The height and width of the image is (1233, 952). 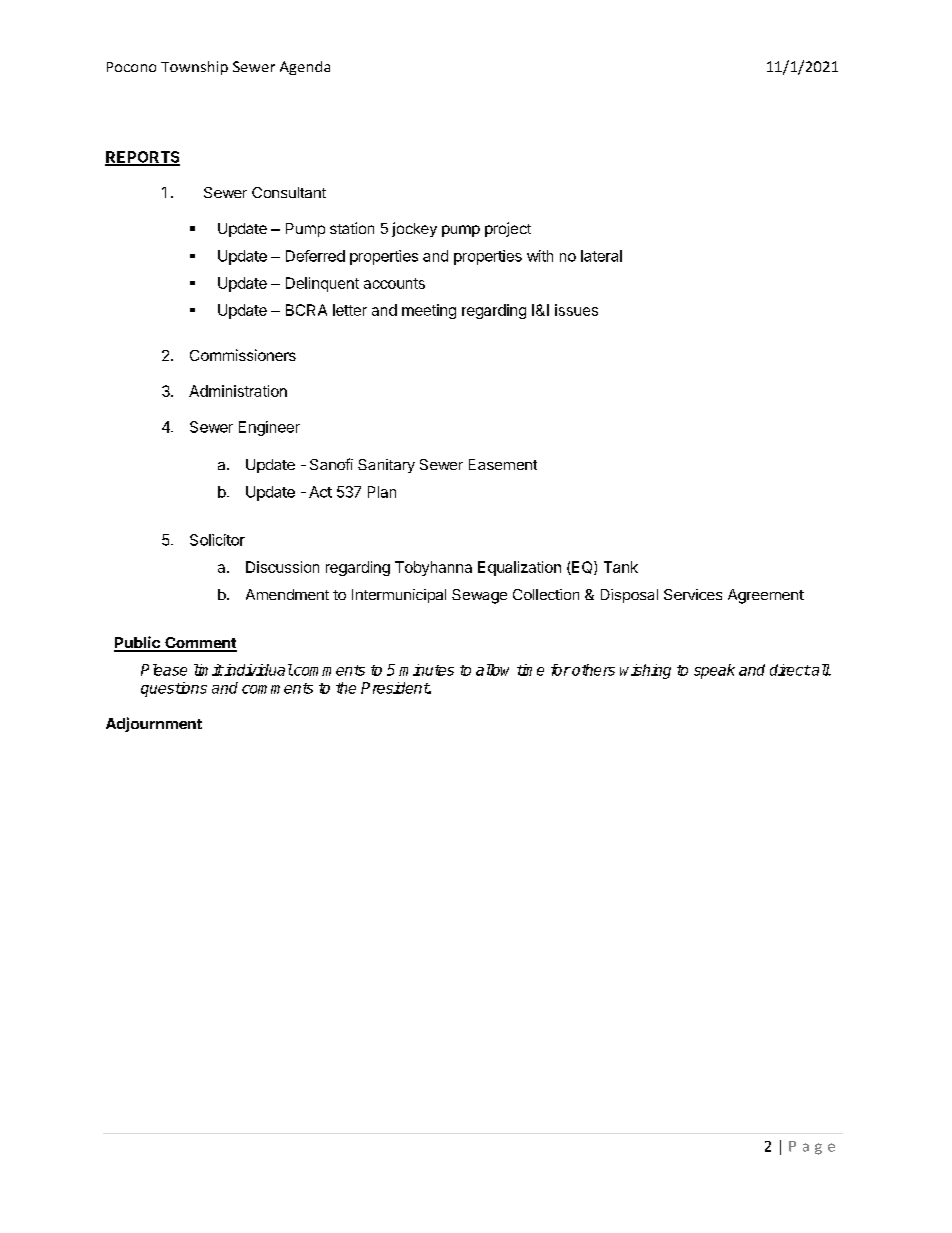 What do you see at coordinates (503, 464) in the image?
I see `Easement` at bounding box center [503, 464].
